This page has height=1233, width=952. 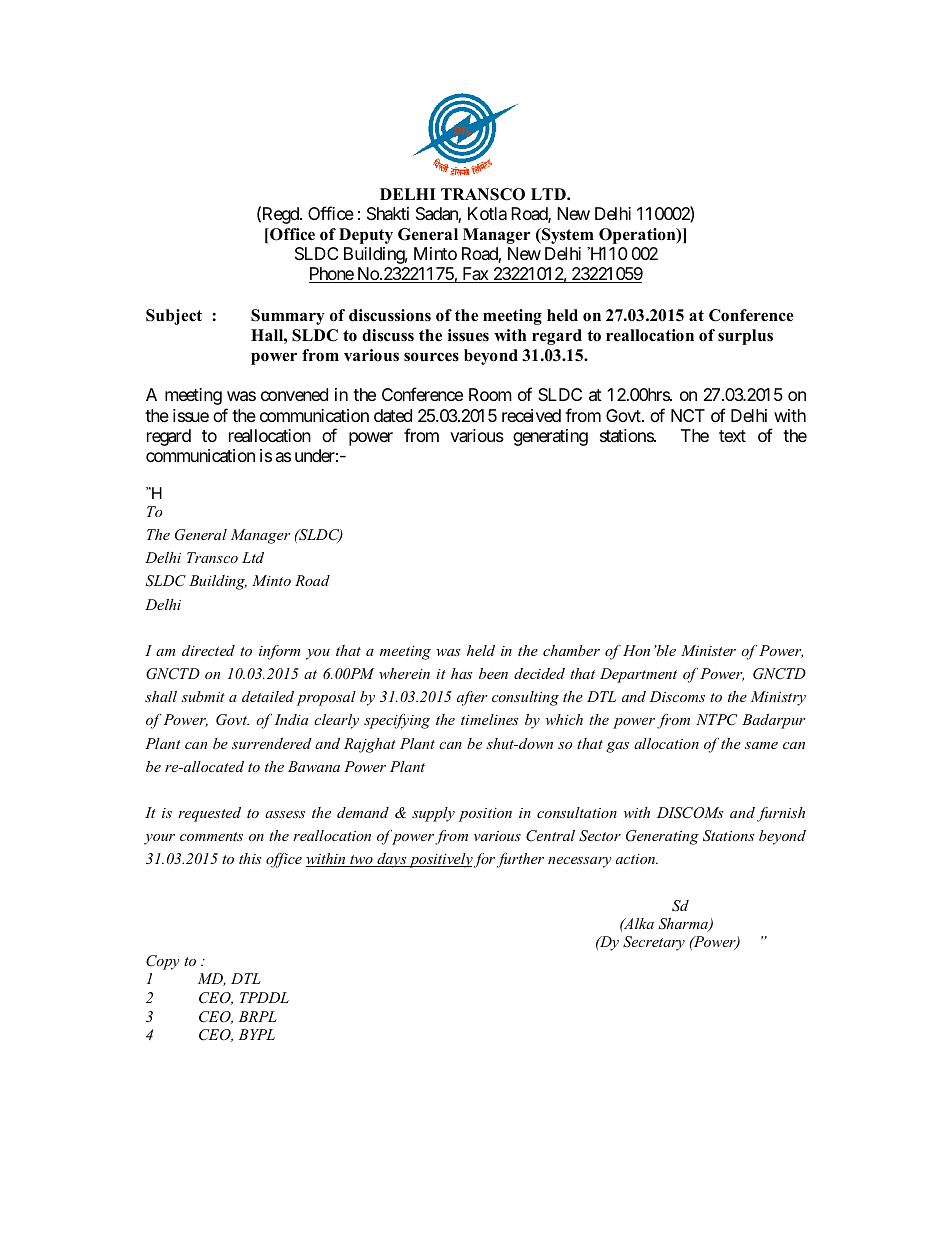 What do you see at coordinates (208, 650) in the page?
I see `directed` at bounding box center [208, 650].
